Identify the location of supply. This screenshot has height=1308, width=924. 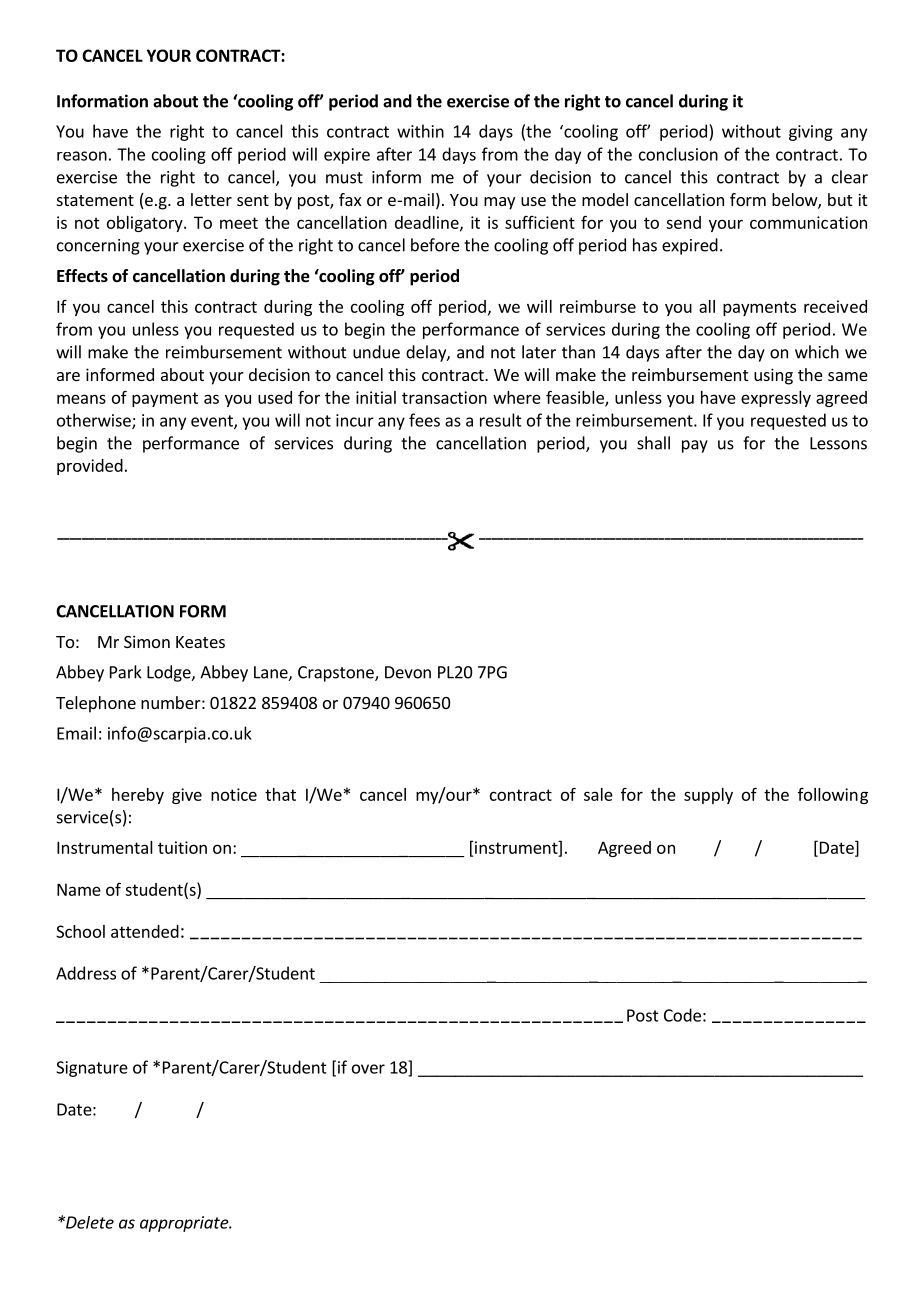
(708, 796).
